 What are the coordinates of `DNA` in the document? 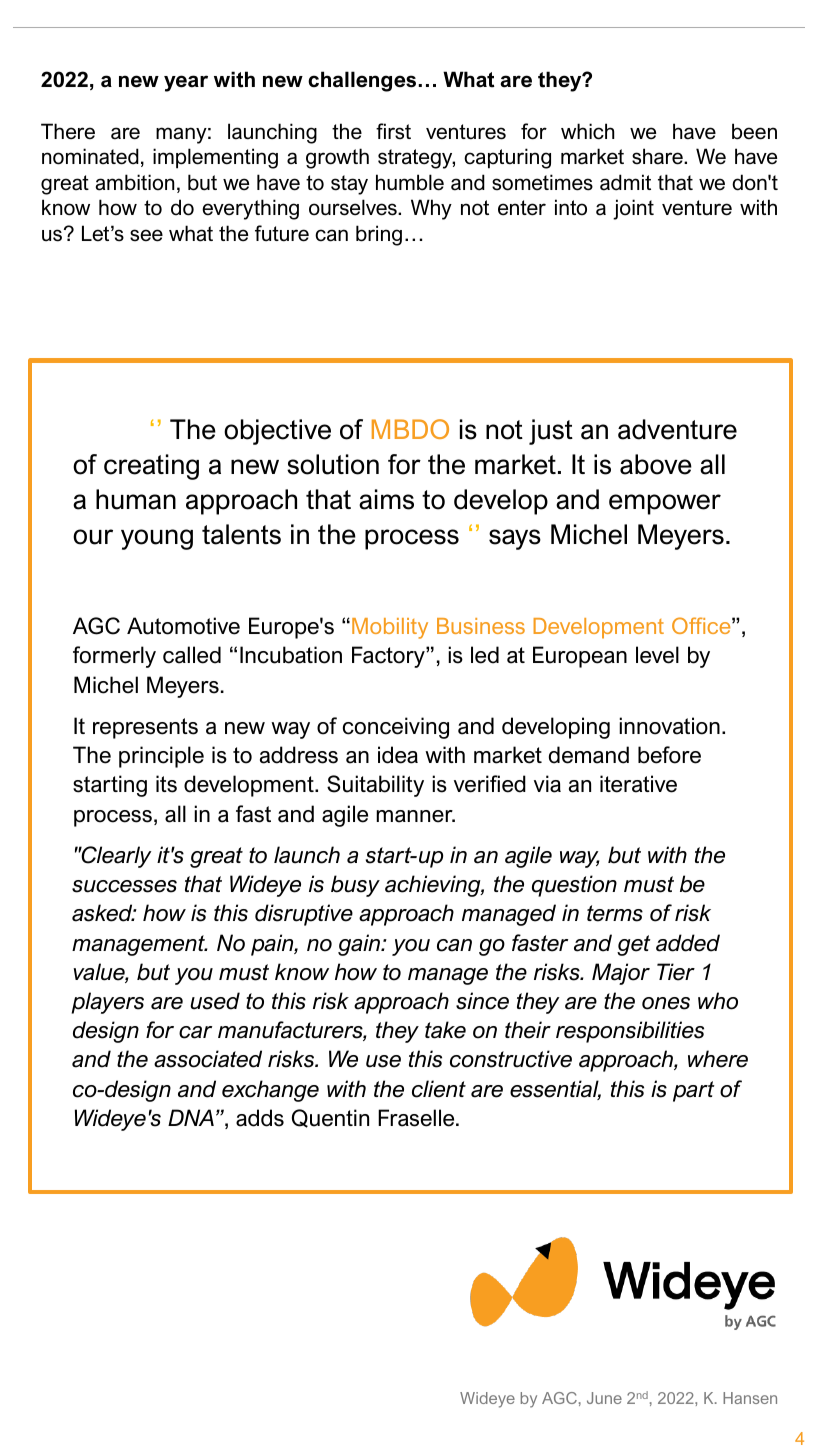 It's located at (191, 1117).
